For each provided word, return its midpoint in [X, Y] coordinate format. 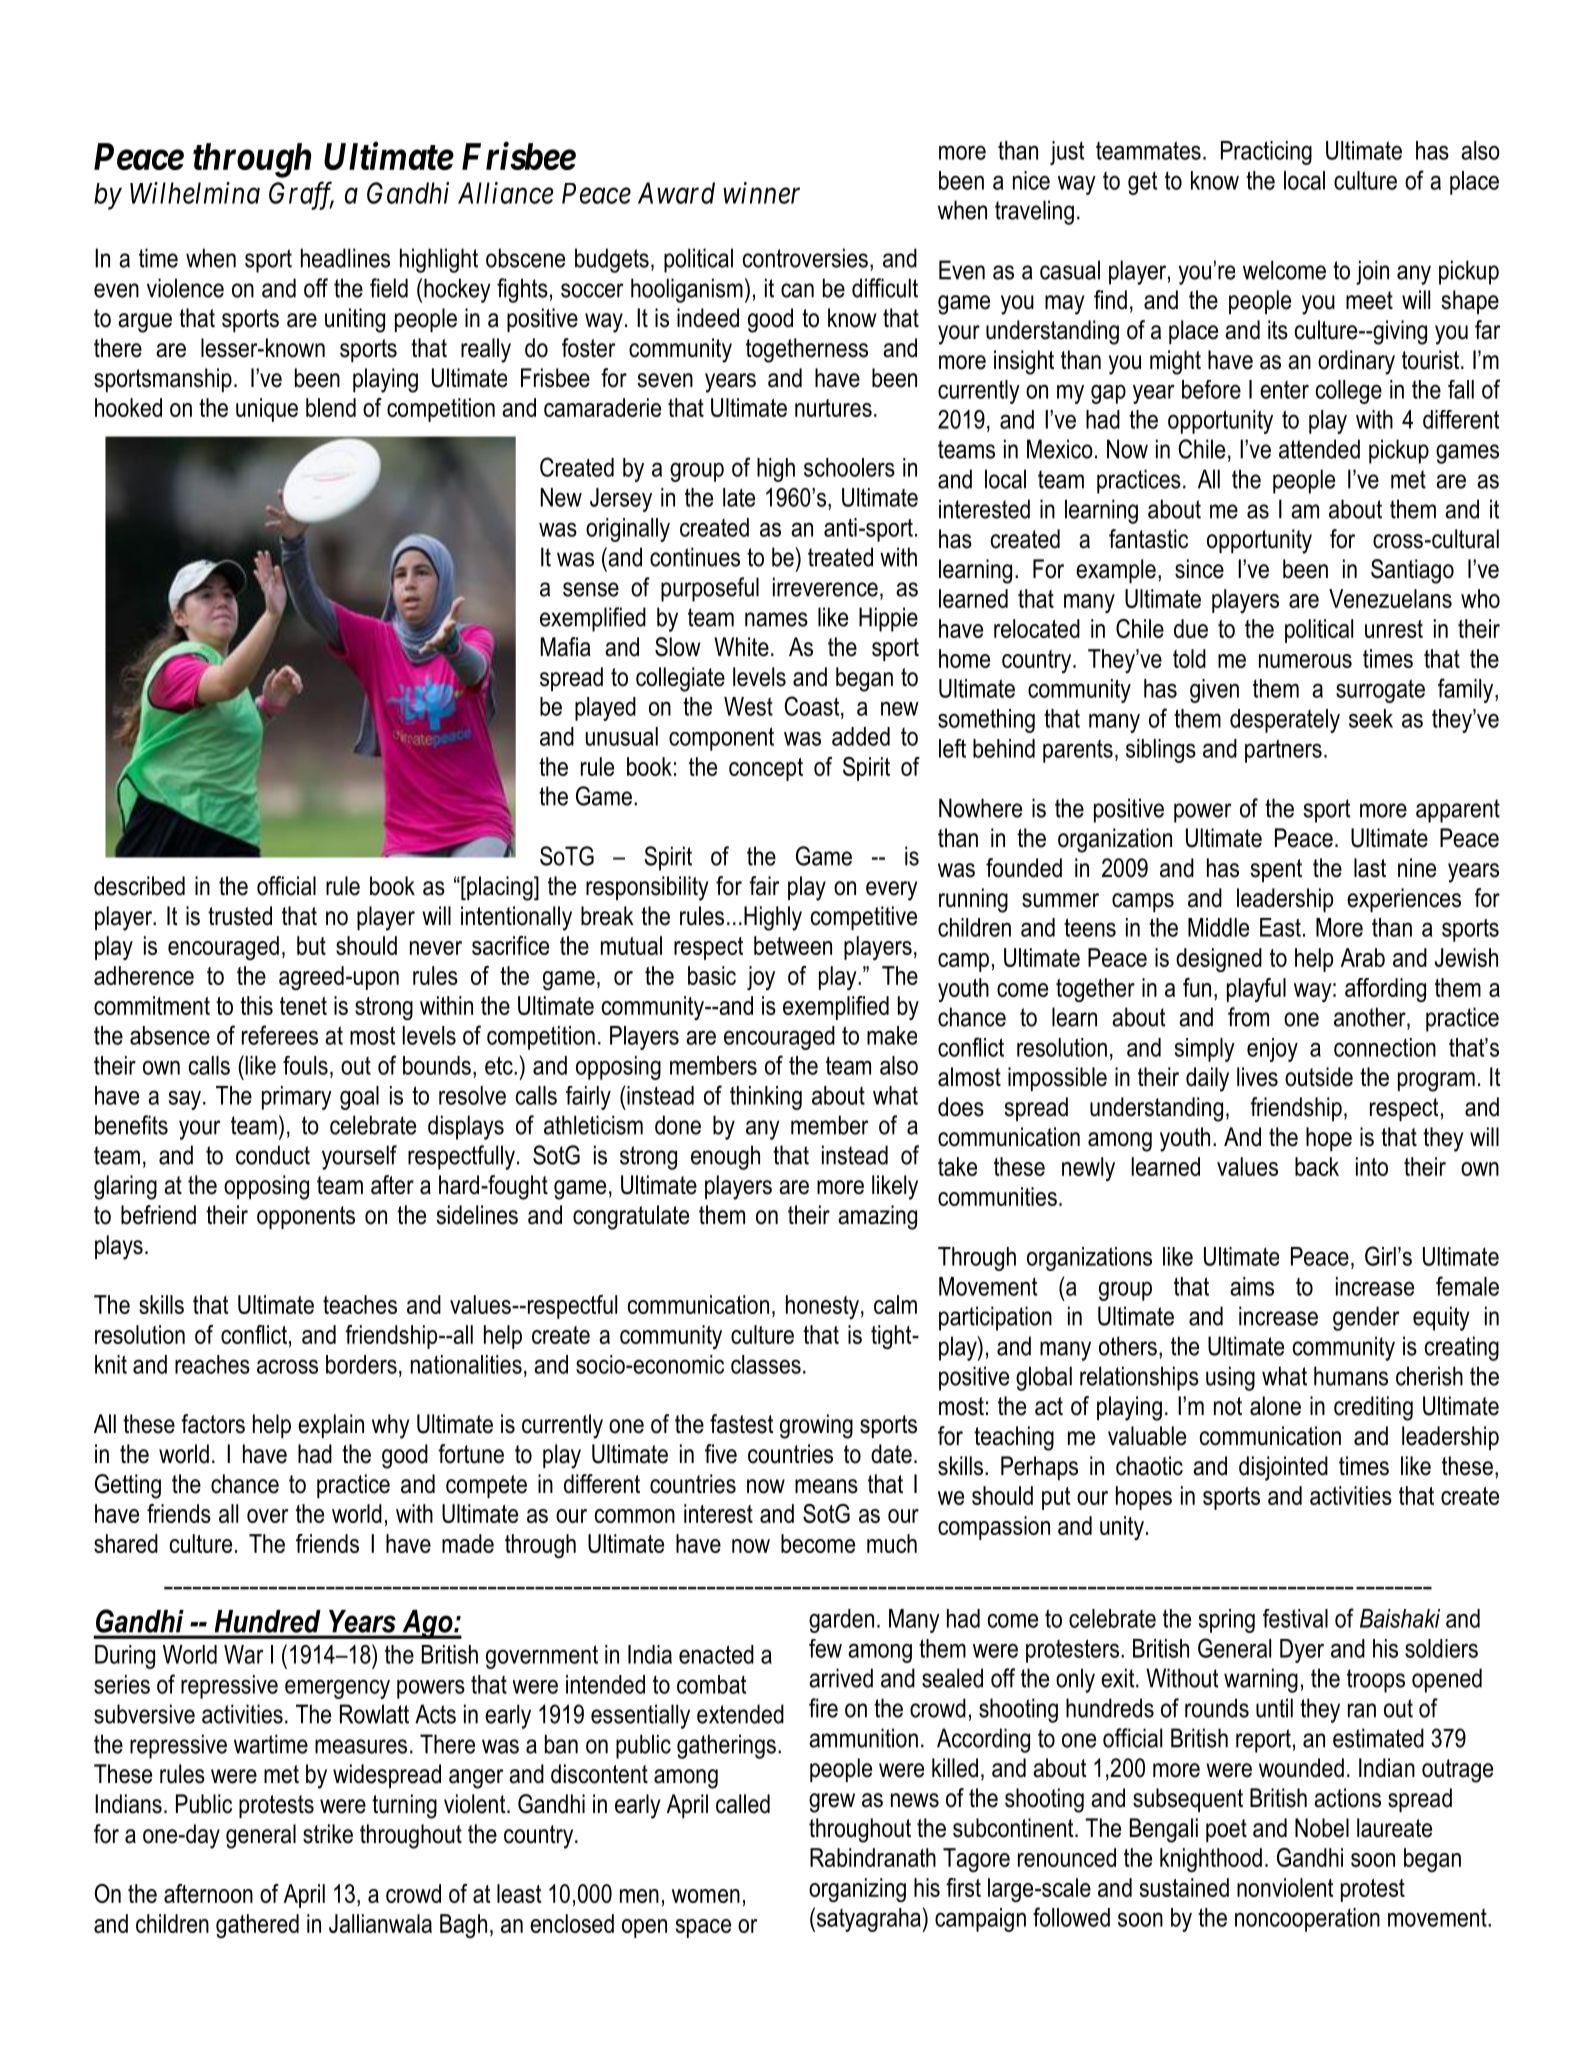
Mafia [566, 647]
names [776, 619]
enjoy [1272, 1050]
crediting [1373, 1408]
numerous [1305, 661]
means [826, 1486]
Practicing [1266, 153]
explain [331, 1426]
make [892, 1035]
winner [761, 193]
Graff [301, 196]
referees [280, 1035]
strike [328, 1834]
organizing [857, 1890]
